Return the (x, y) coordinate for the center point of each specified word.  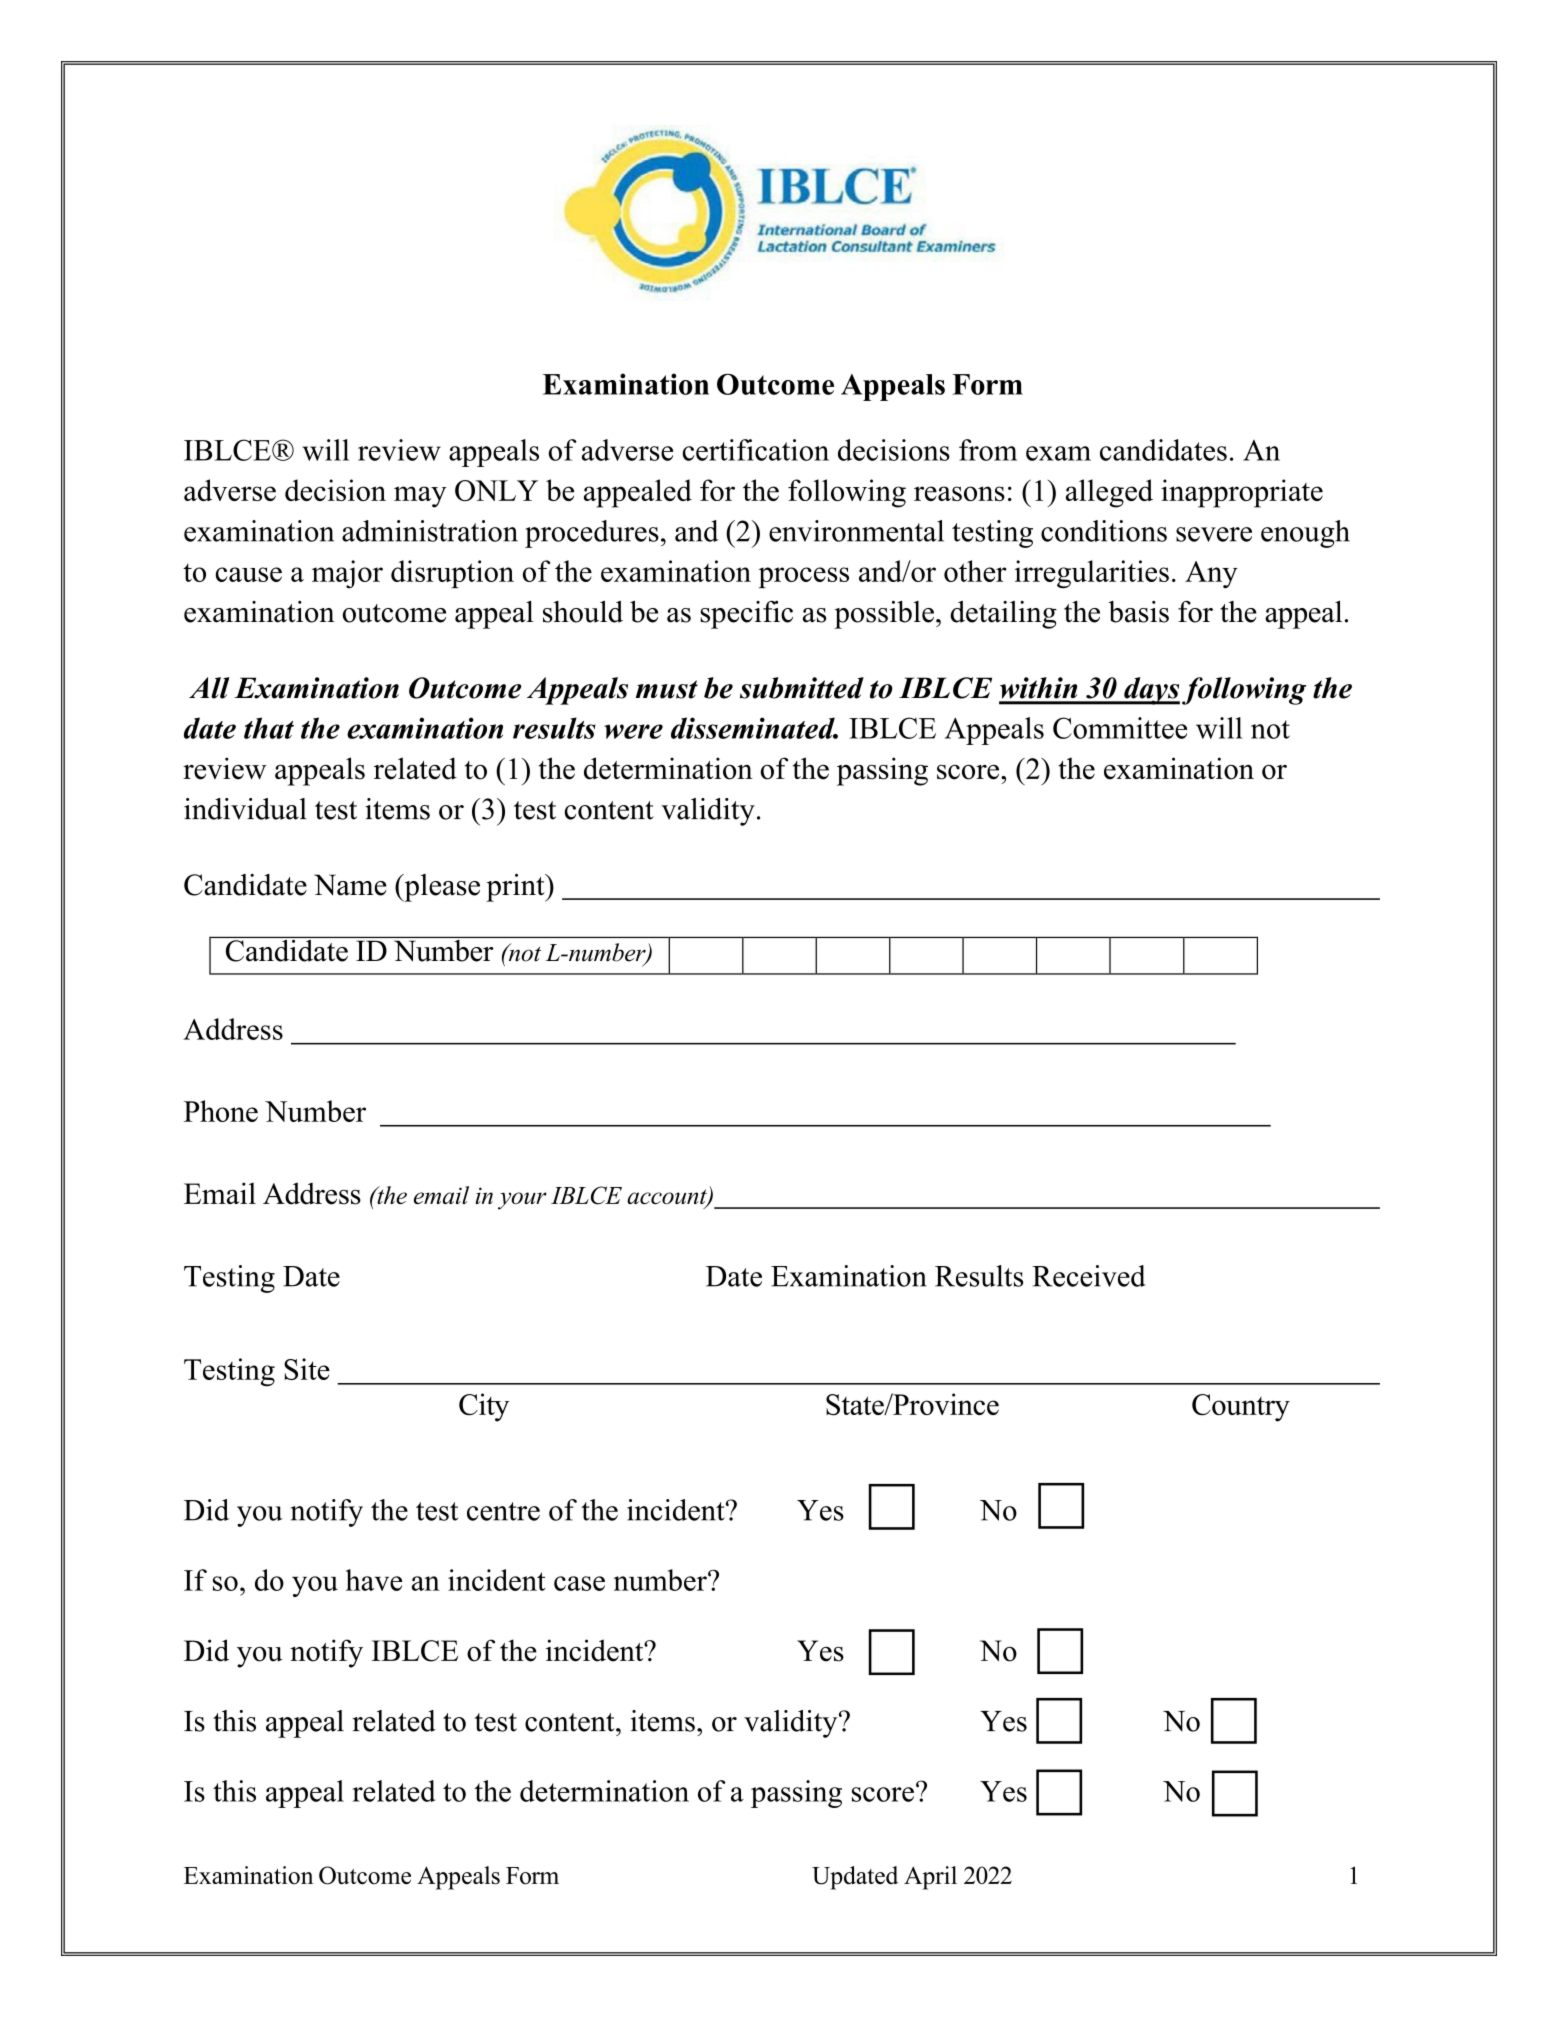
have (374, 1580)
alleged (1109, 493)
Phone (221, 1111)
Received (1089, 1276)
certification (756, 450)
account (668, 1198)
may (420, 497)
